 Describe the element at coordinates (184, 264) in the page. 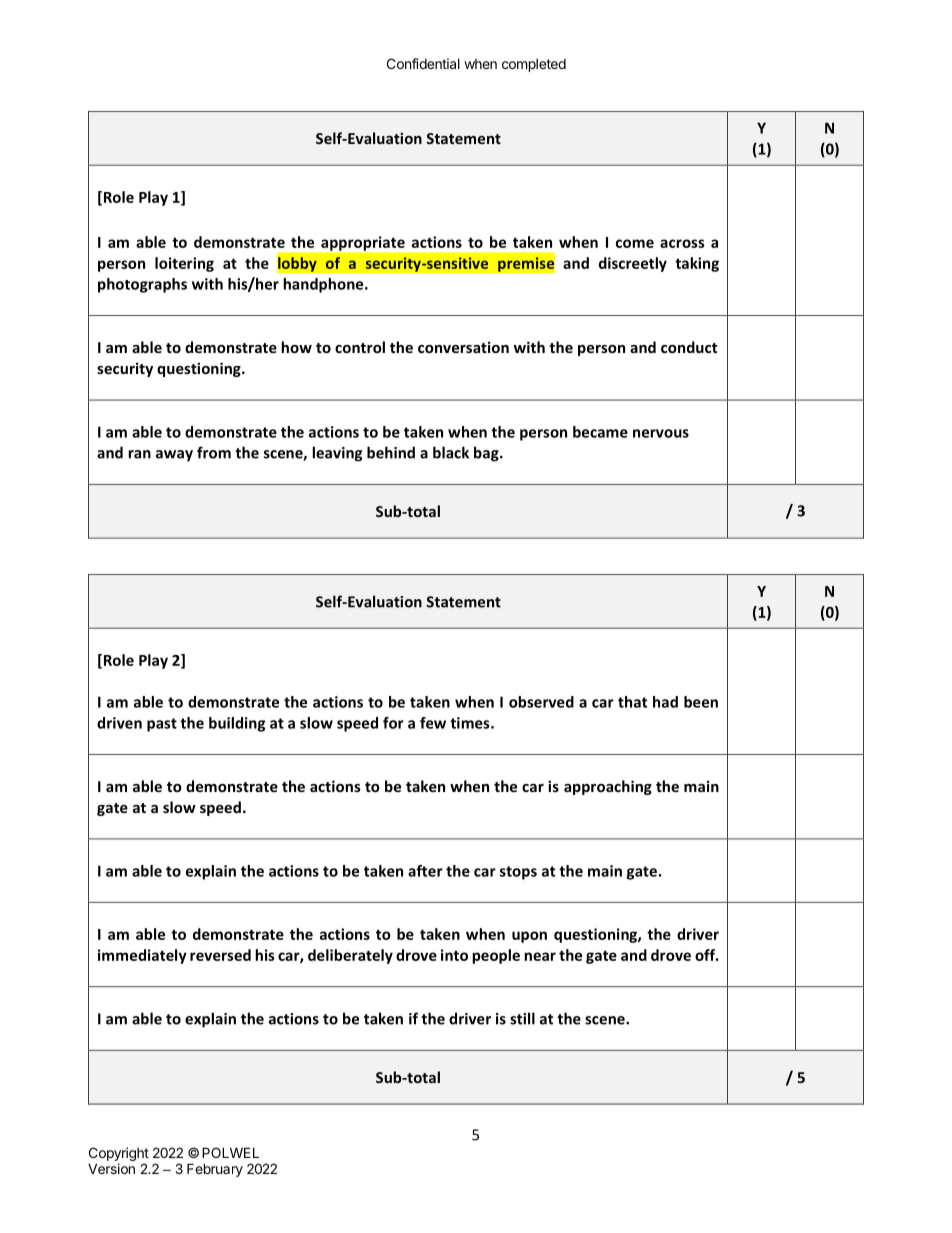

I see `loitering` at that location.
